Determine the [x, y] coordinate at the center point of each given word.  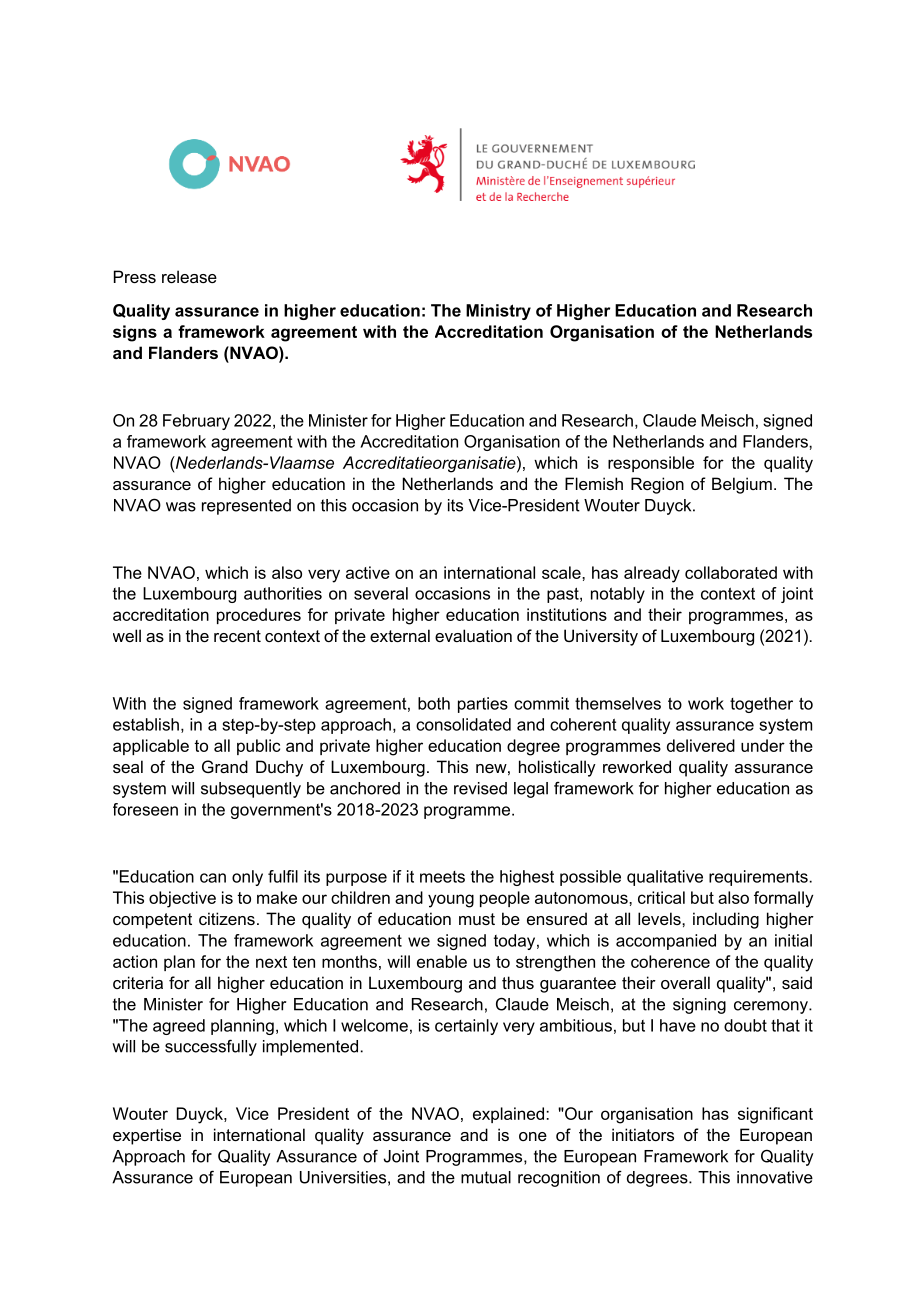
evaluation [473, 635]
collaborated [731, 572]
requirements [758, 878]
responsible [651, 464]
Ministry [498, 312]
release [189, 276]
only [247, 878]
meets [442, 877]
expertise [147, 1136]
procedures [259, 616]
